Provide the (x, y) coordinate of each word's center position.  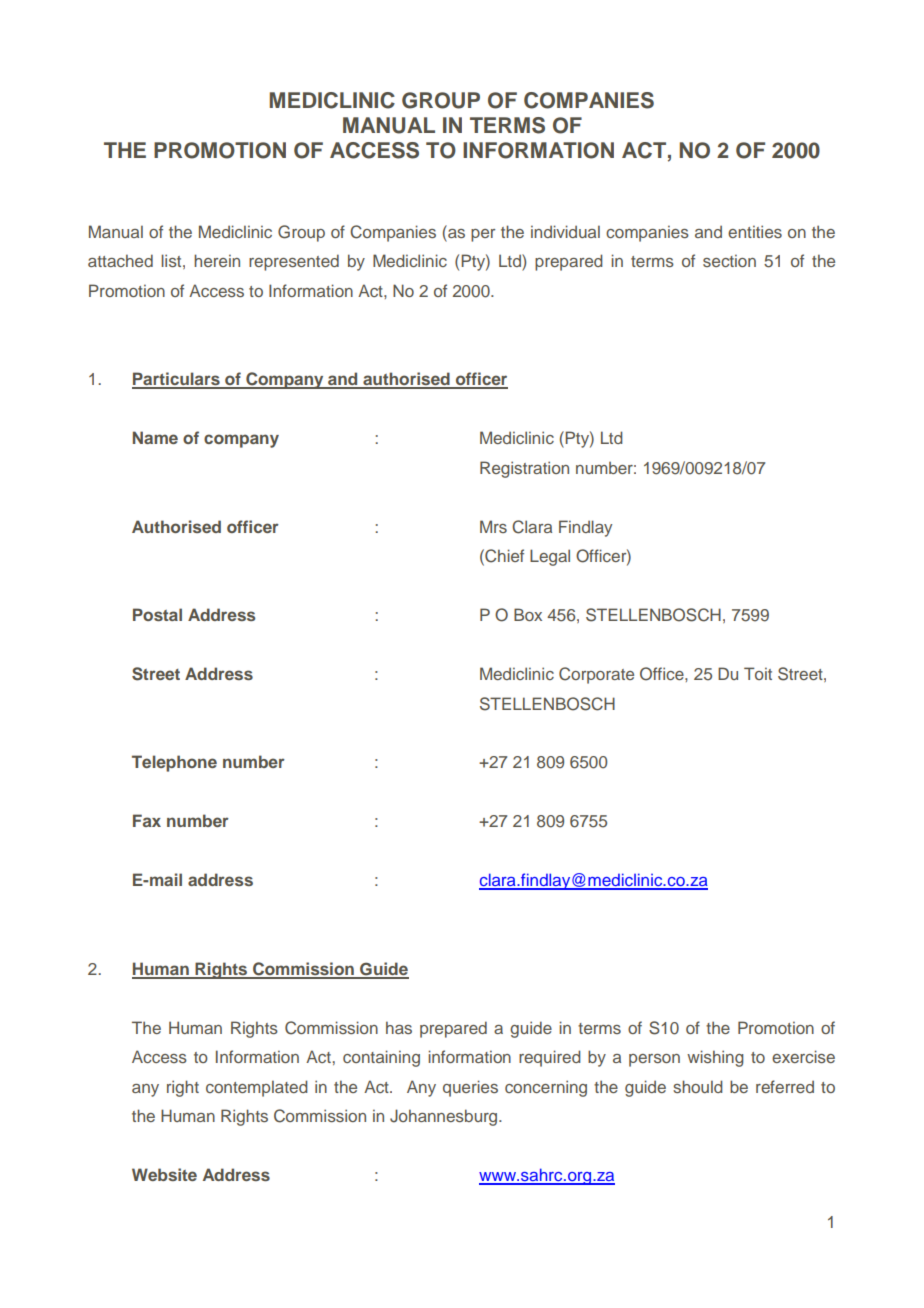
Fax (147, 820)
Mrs (493, 526)
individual (565, 231)
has (399, 1027)
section (729, 260)
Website (164, 1174)
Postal (157, 614)
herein (217, 260)
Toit (758, 673)
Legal (550, 557)
